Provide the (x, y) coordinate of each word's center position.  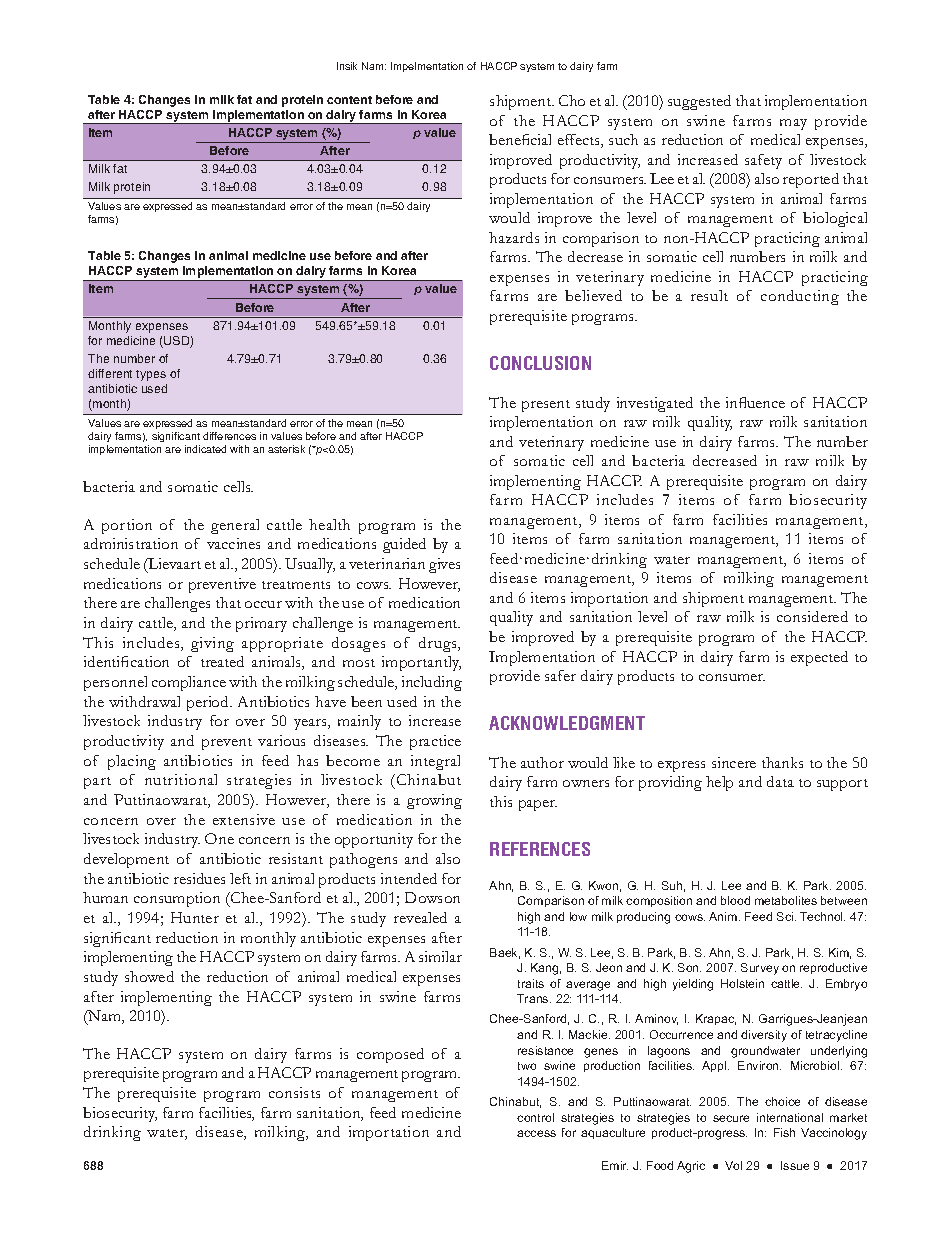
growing (434, 801)
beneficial (520, 139)
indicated (205, 449)
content (349, 100)
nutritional (181, 779)
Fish (784, 1132)
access (536, 1133)
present (546, 406)
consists (294, 1092)
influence (755, 402)
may (793, 124)
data (780, 781)
